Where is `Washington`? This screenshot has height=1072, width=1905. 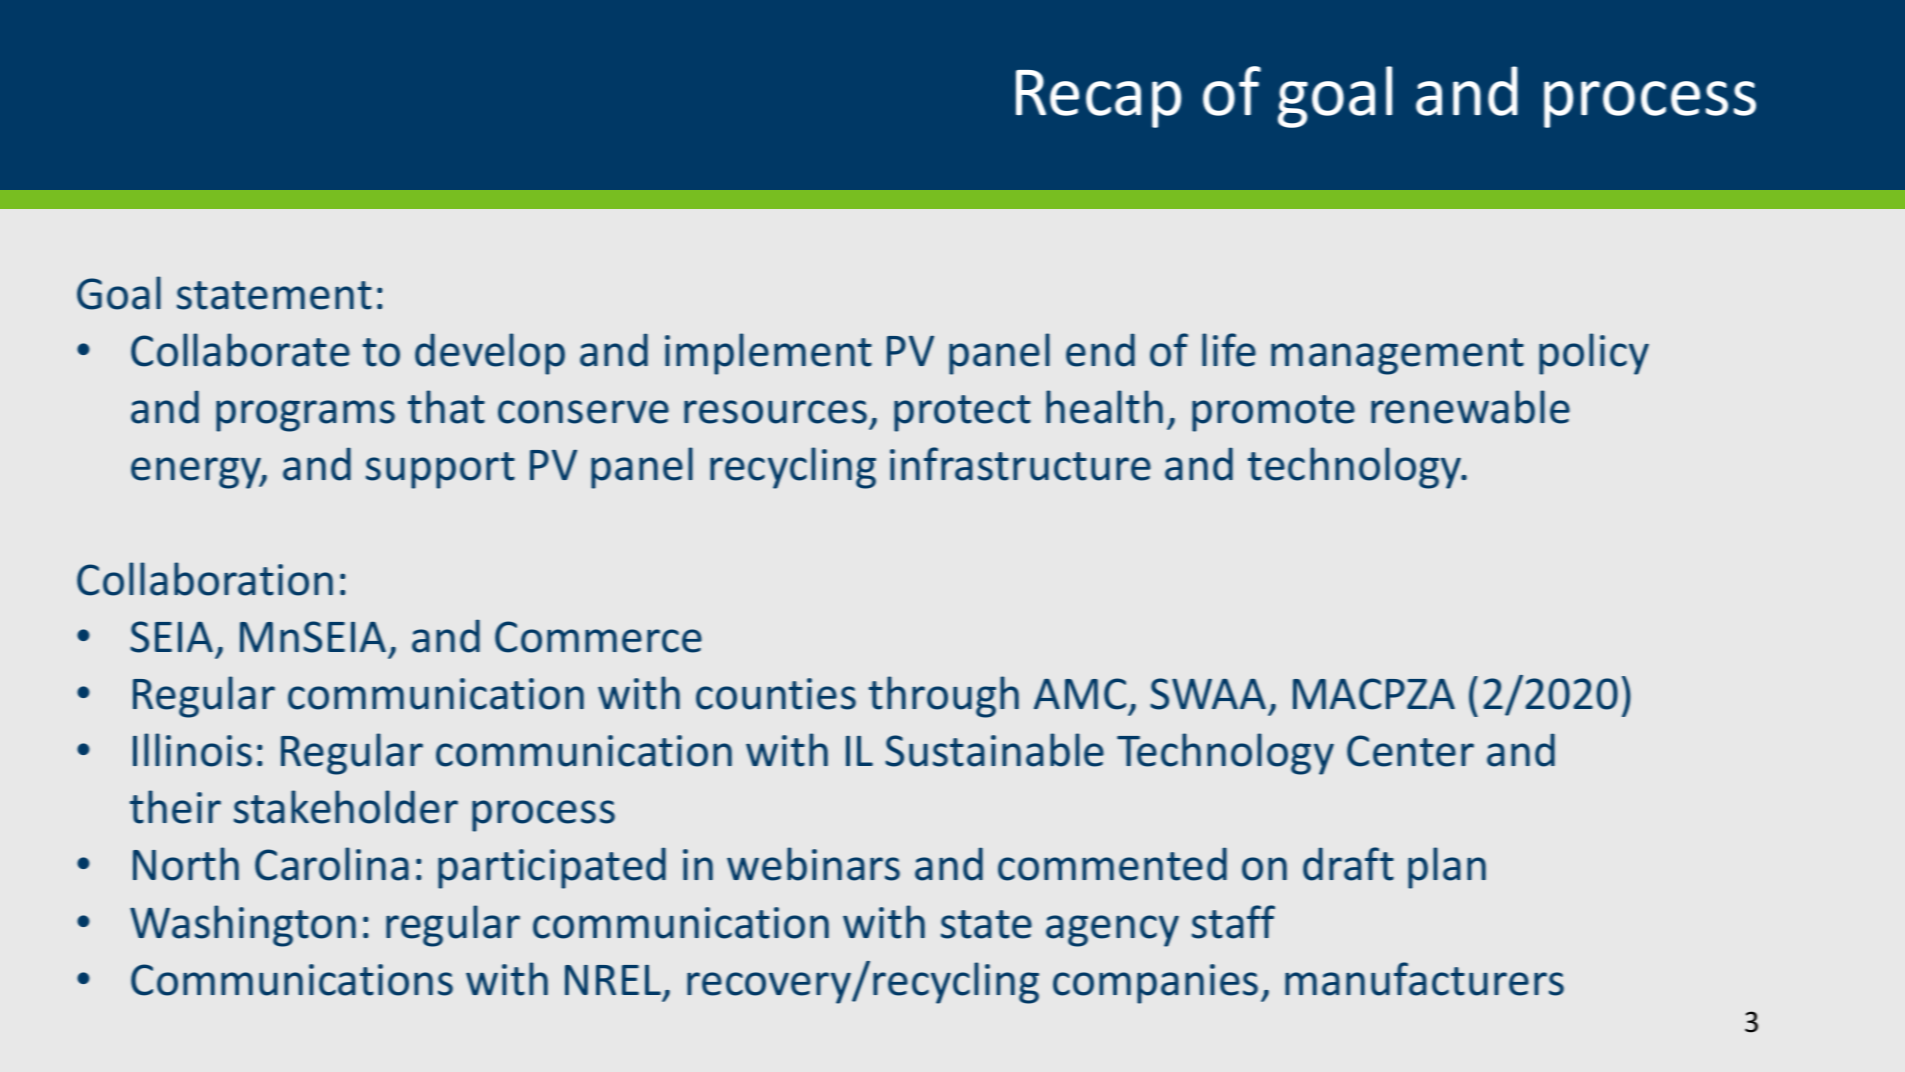
Washington is located at coordinates (243, 926).
